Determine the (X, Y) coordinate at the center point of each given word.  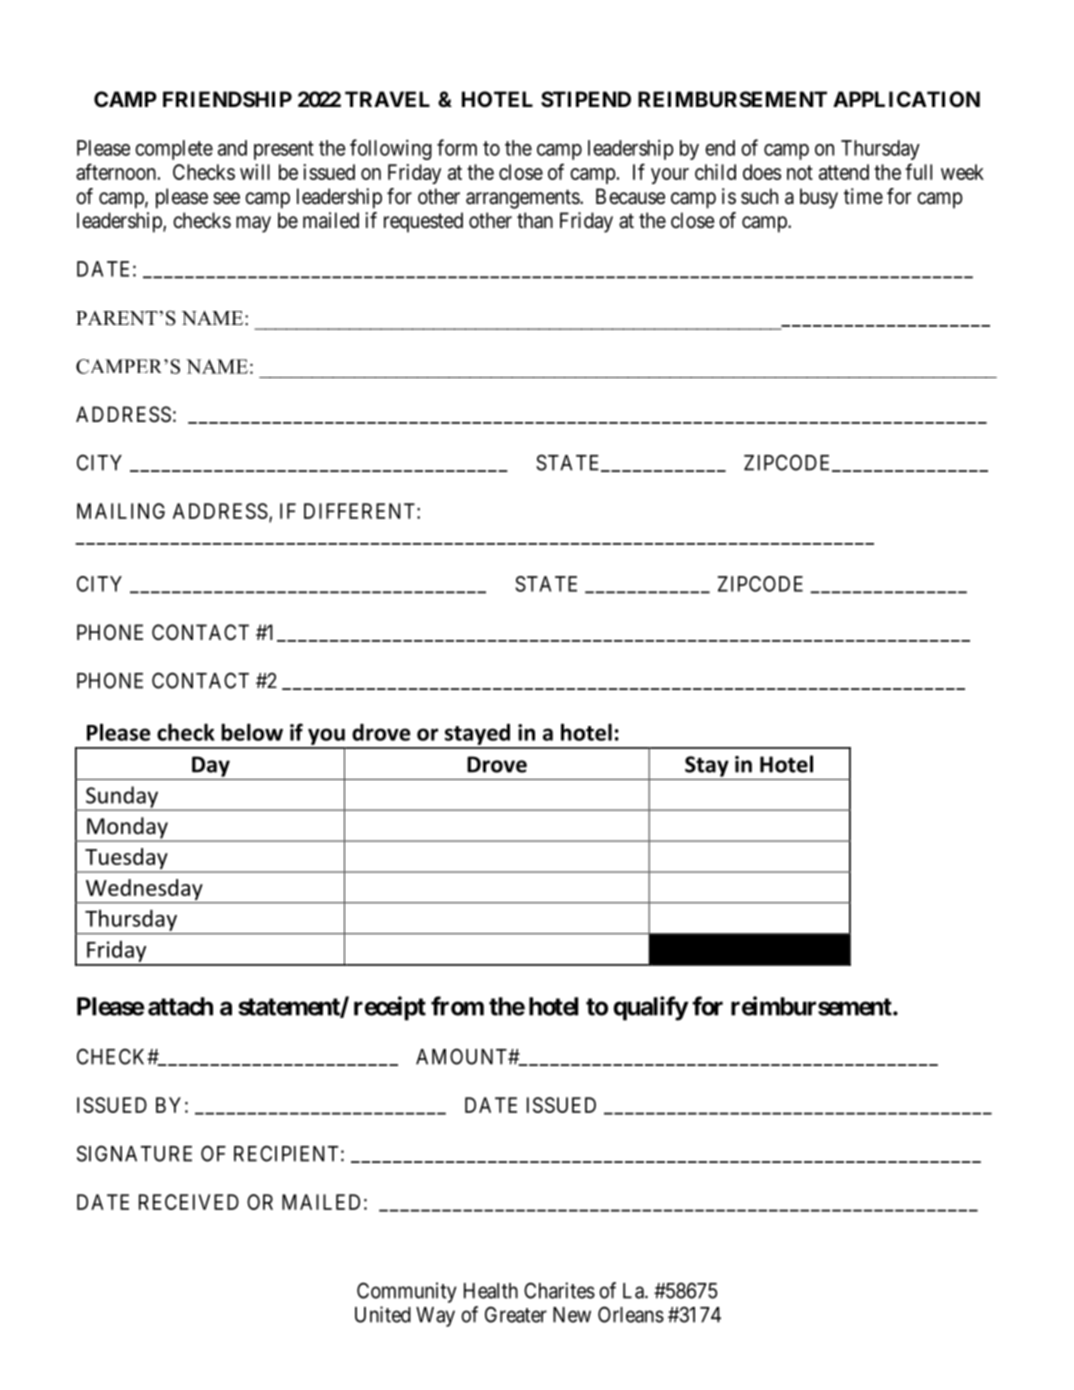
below (252, 732)
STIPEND (586, 99)
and (232, 148)
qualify (650, 1008)
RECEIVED (189, 1202)
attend (844, 172)
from (457, 1006)
